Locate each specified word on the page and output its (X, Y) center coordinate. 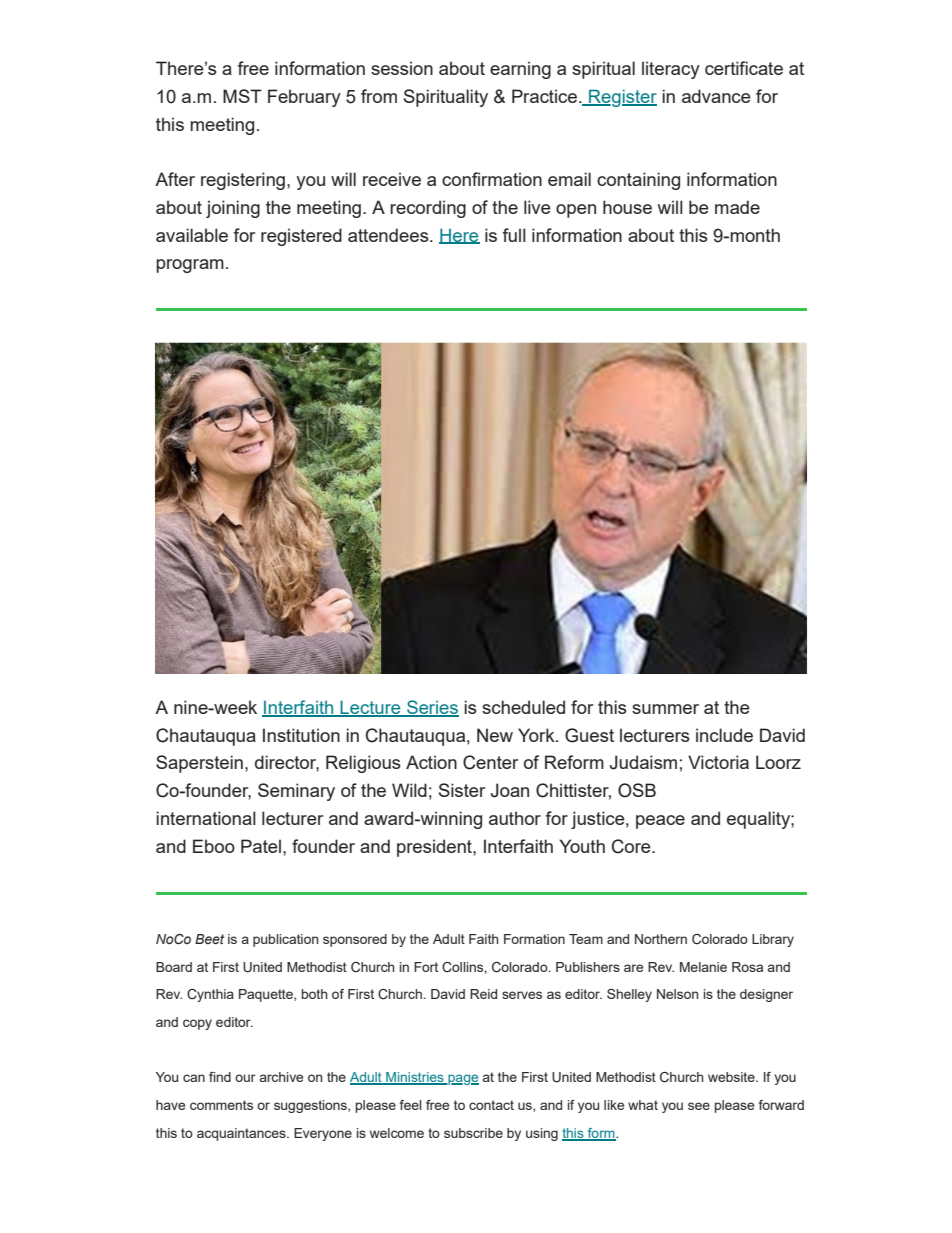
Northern (661, 939)
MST (242, 96)
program (190, 266)
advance (716, 96)
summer (665, 709)
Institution (301, 735)
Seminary (296, 792)
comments (221, 1105)
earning (520, 70)
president (435, 848)
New (495, 735)
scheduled (523, 707)
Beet (209, 939)
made (737, 207)
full (514, 235)
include (724, 735)
